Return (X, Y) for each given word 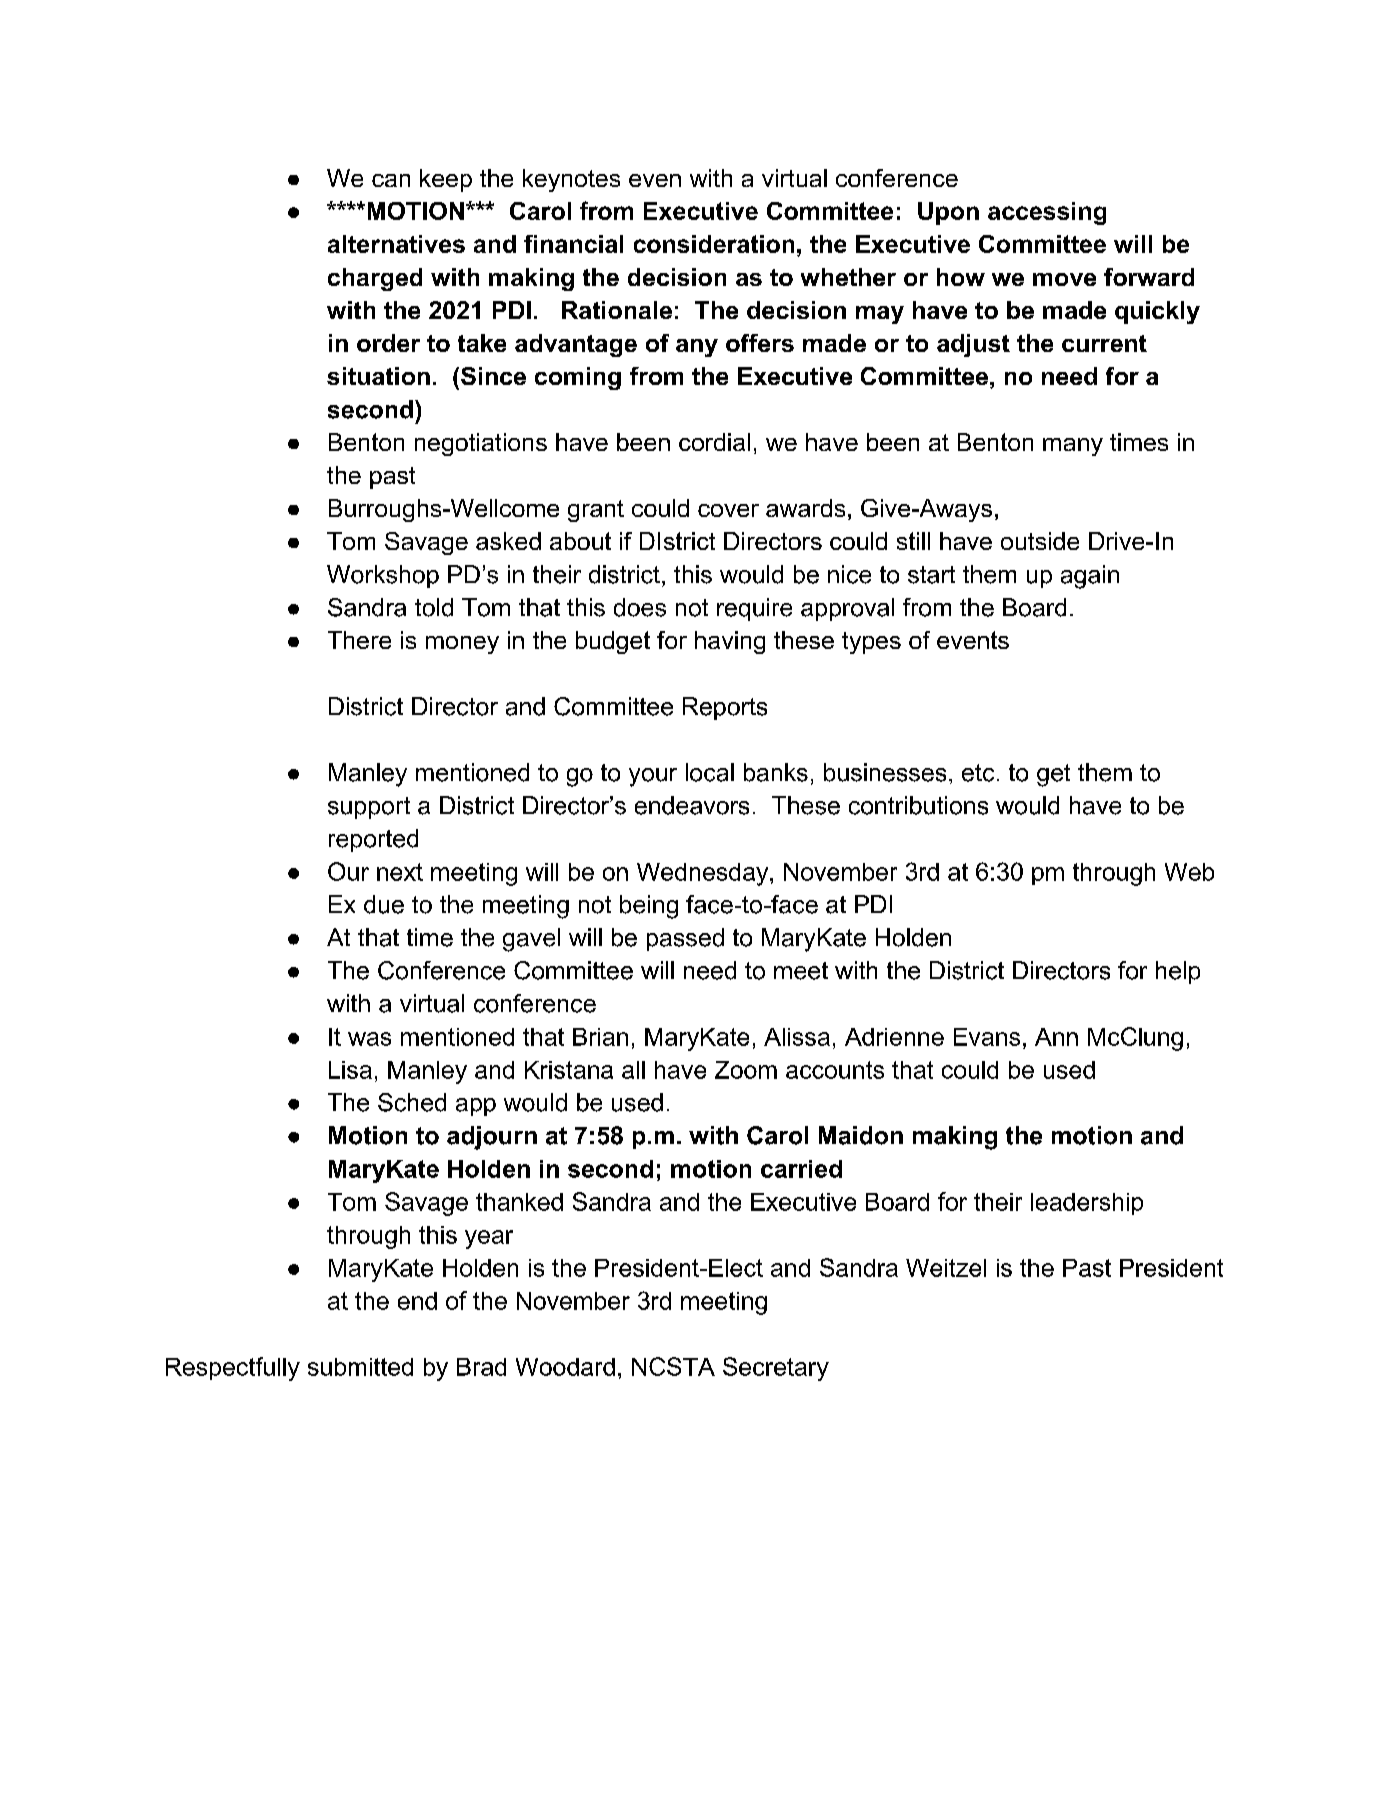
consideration (714, 244)
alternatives (396, 244)
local (710, 772)
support (369, 808)
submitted (360, 1367)
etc (978, 773)
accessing (1047, 213)
